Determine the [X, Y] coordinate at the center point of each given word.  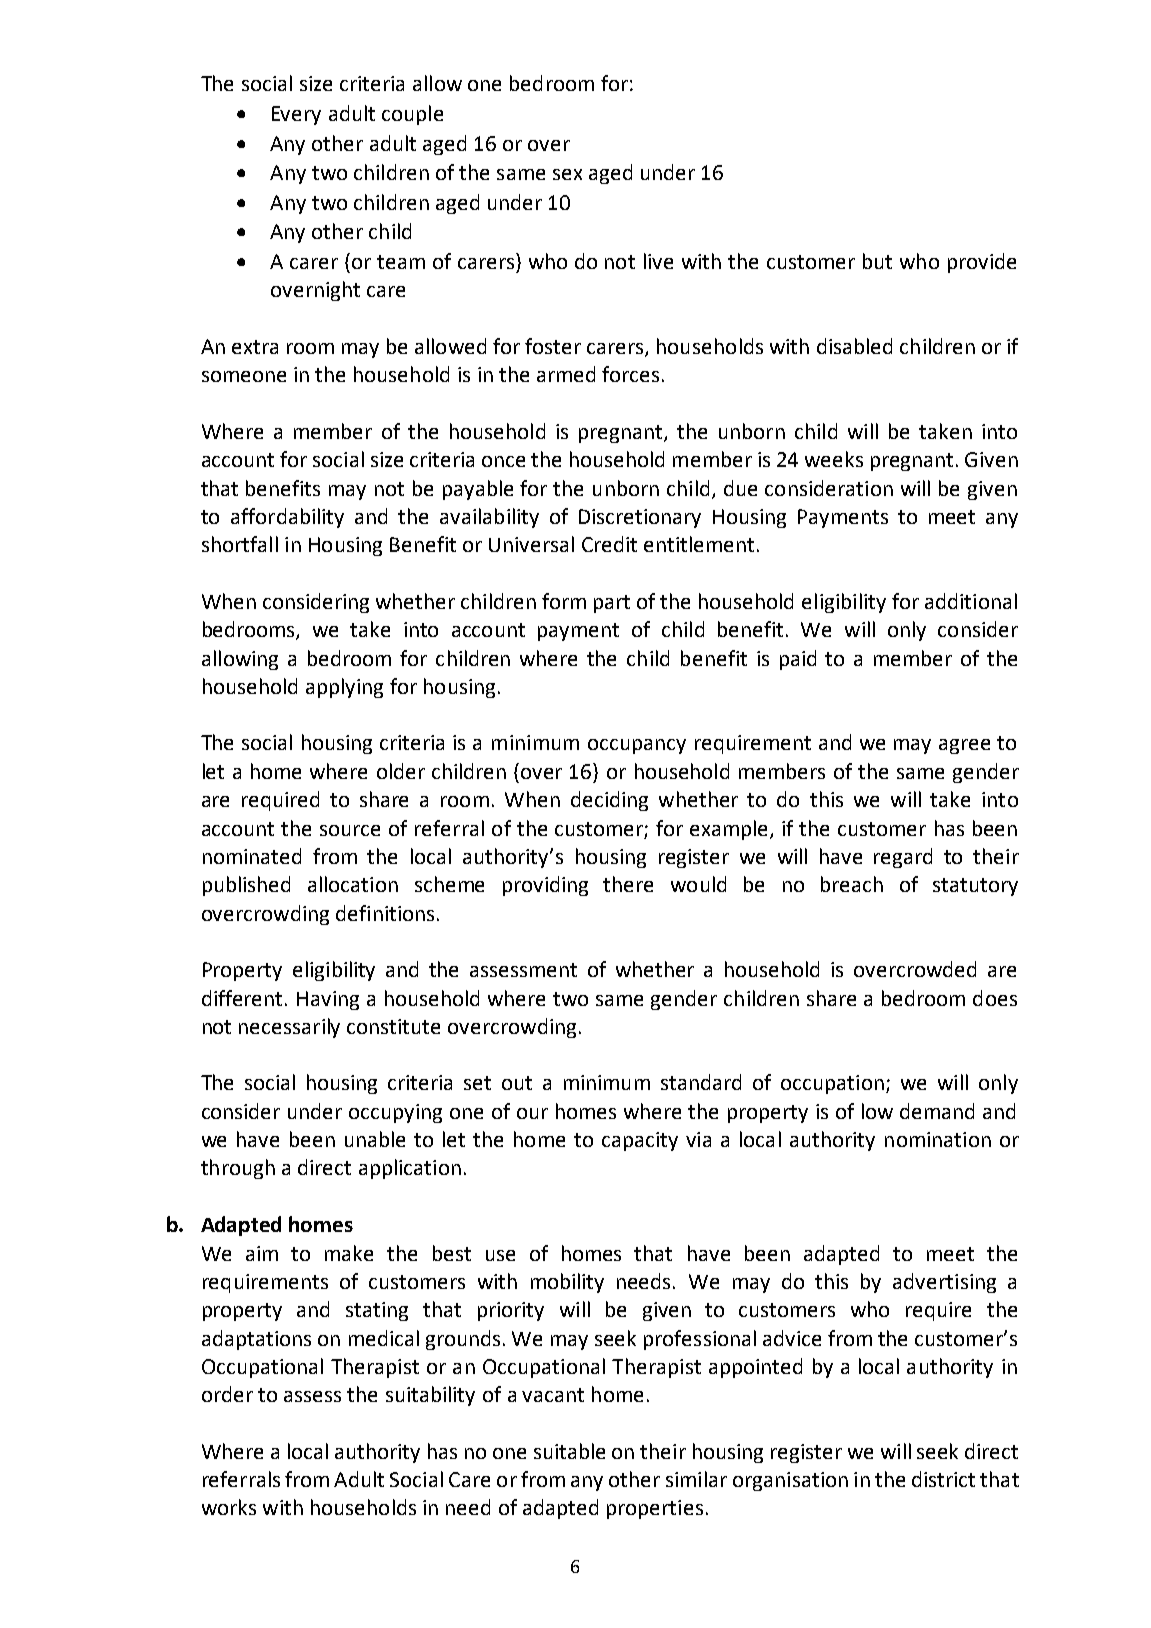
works [229, 1507]
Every [296, 115]
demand [937, 1111]
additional [971, 601]
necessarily [289, 1028]
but [877, 261]
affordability [287, 518]
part [612, 604]
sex [567, 174]
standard [701, 1082]
